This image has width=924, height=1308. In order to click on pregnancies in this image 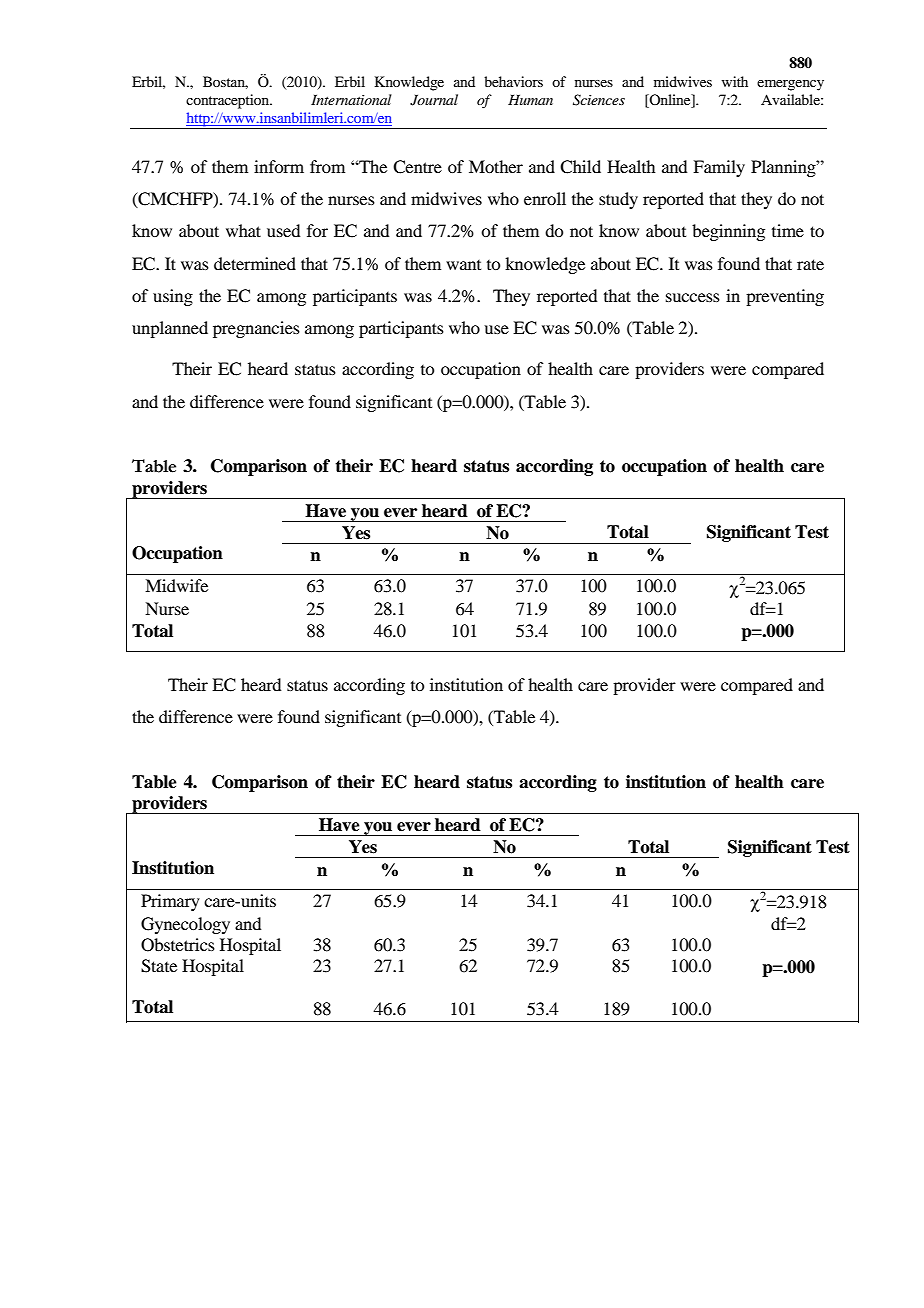, I will do `click(256, 329)`.
